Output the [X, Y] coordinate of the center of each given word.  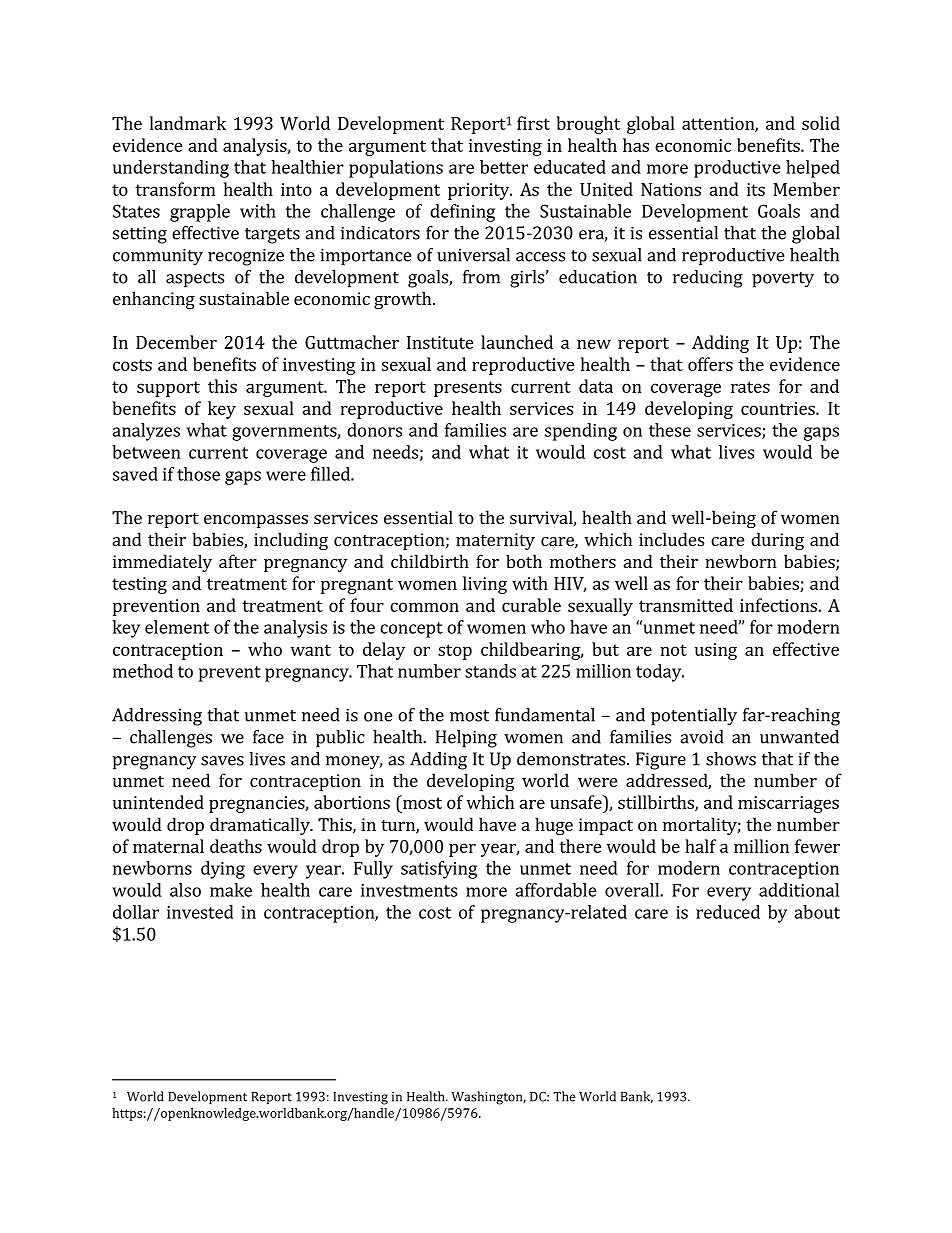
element [177, 627]
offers [710, 364]
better [504, 167]
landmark [188, 123]
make [231, 890]
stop [455, 652]
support [168, 389]
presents [468, 389]
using [716, 651]
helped [813, 169]
